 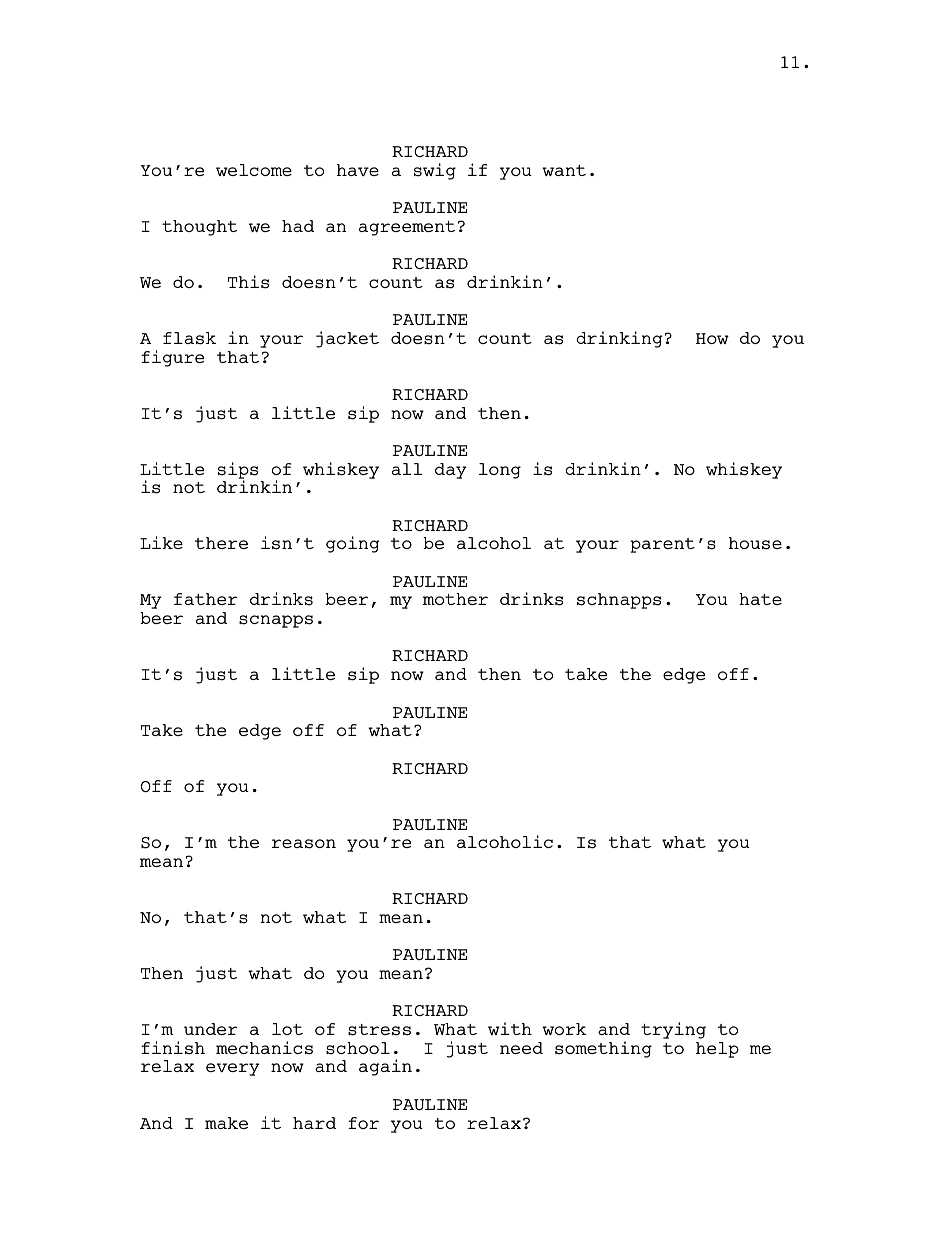 I want to click on schnapps, so click(x=619, y=601).
